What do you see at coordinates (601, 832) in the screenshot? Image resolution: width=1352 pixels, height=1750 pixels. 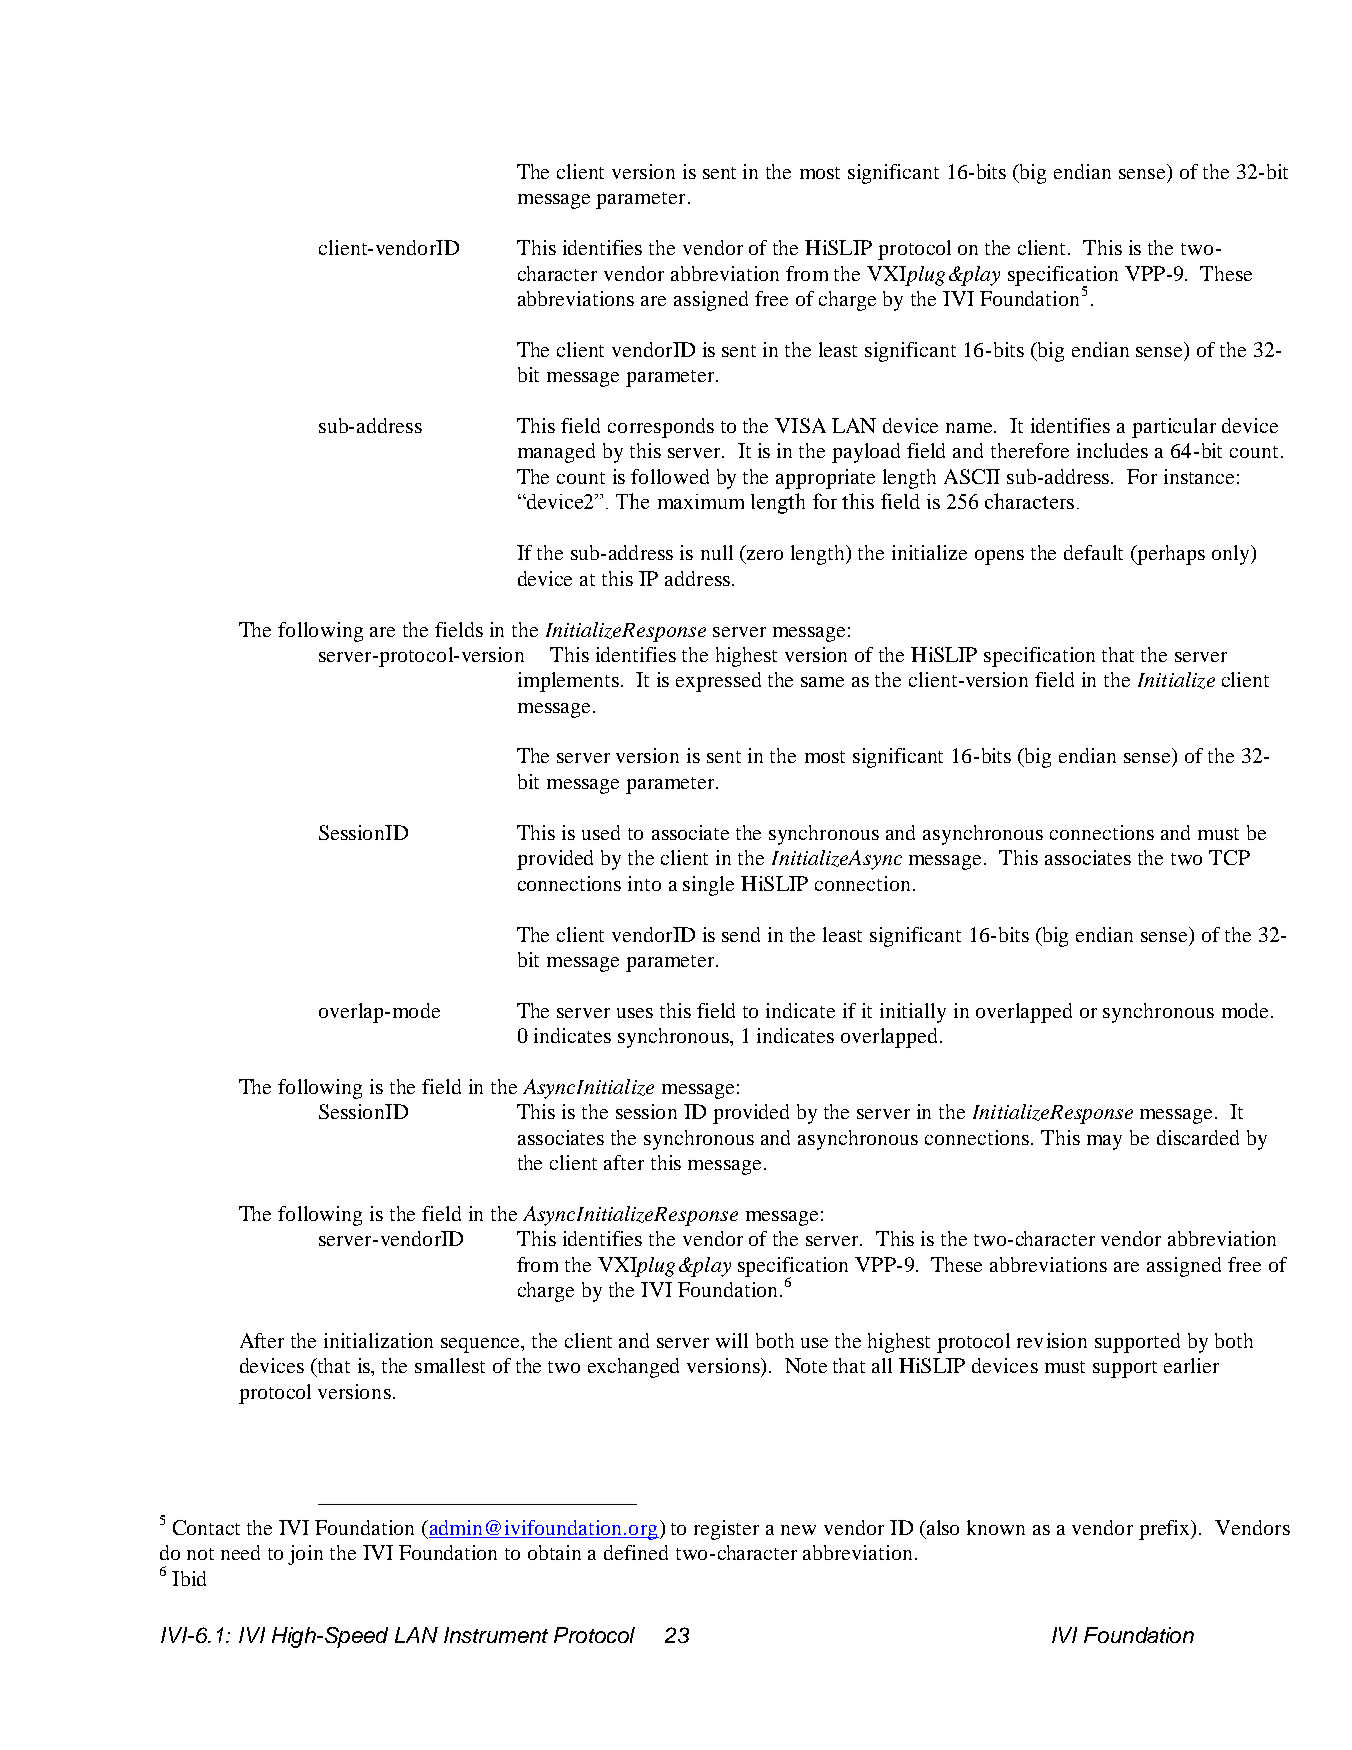 I see `used` at bounding box center [601, 832].
